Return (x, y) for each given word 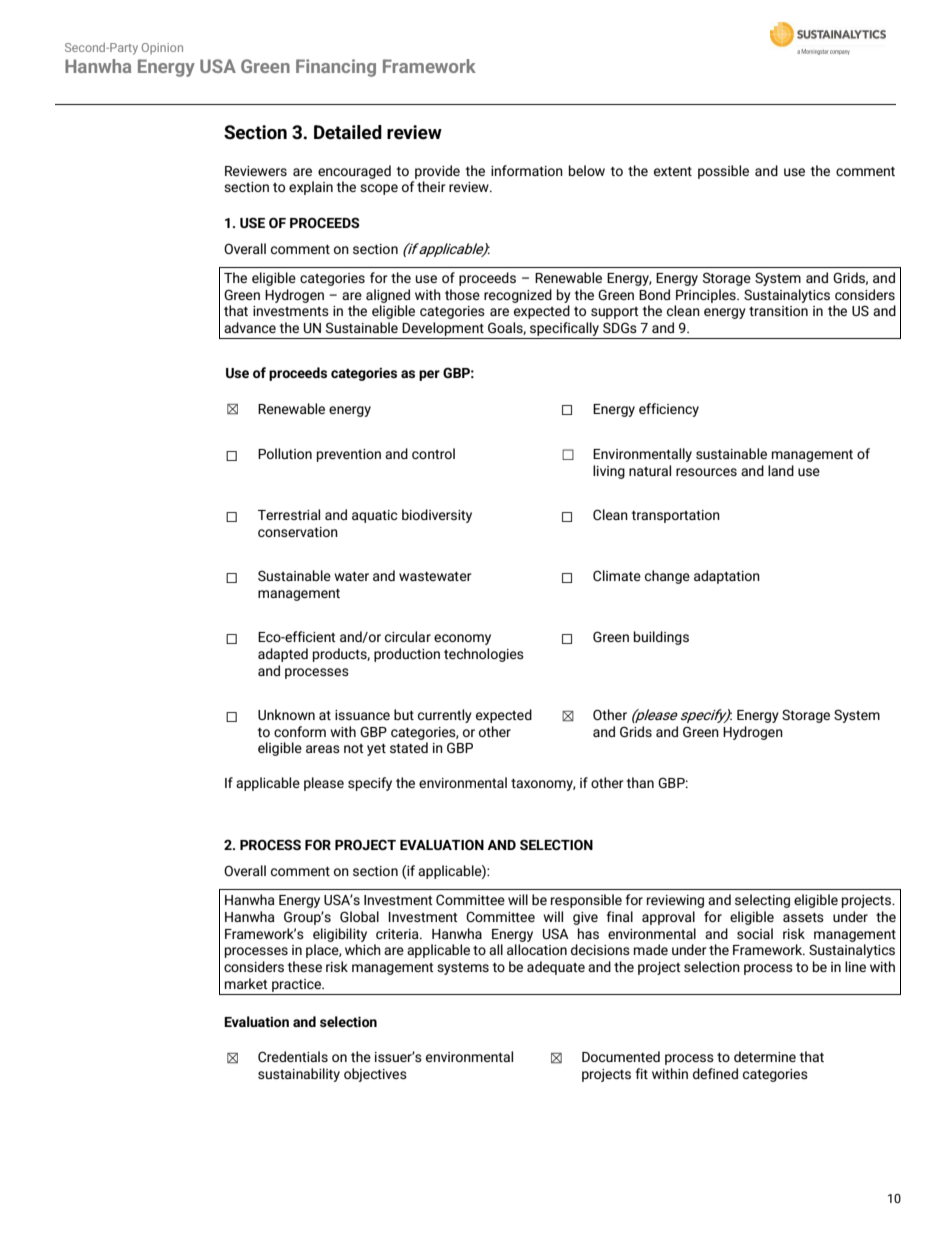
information (527, 170)
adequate (556, 968)
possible (723, 172)
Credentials (293, 1056)
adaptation (727, 577)
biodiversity (437, 516)
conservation (298, 532)
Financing (336, 68)
